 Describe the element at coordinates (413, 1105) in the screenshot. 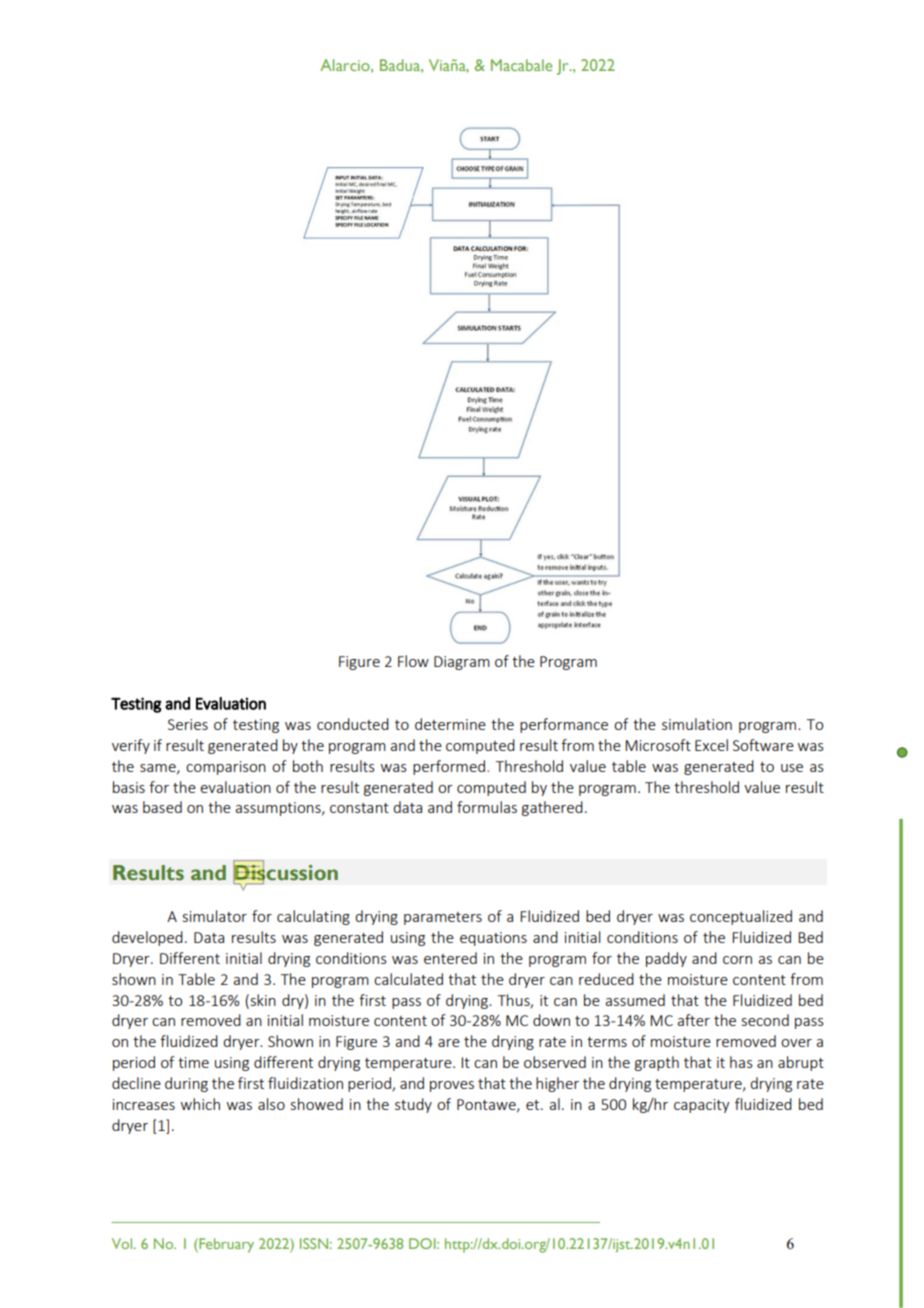

I see `study` at that location.
